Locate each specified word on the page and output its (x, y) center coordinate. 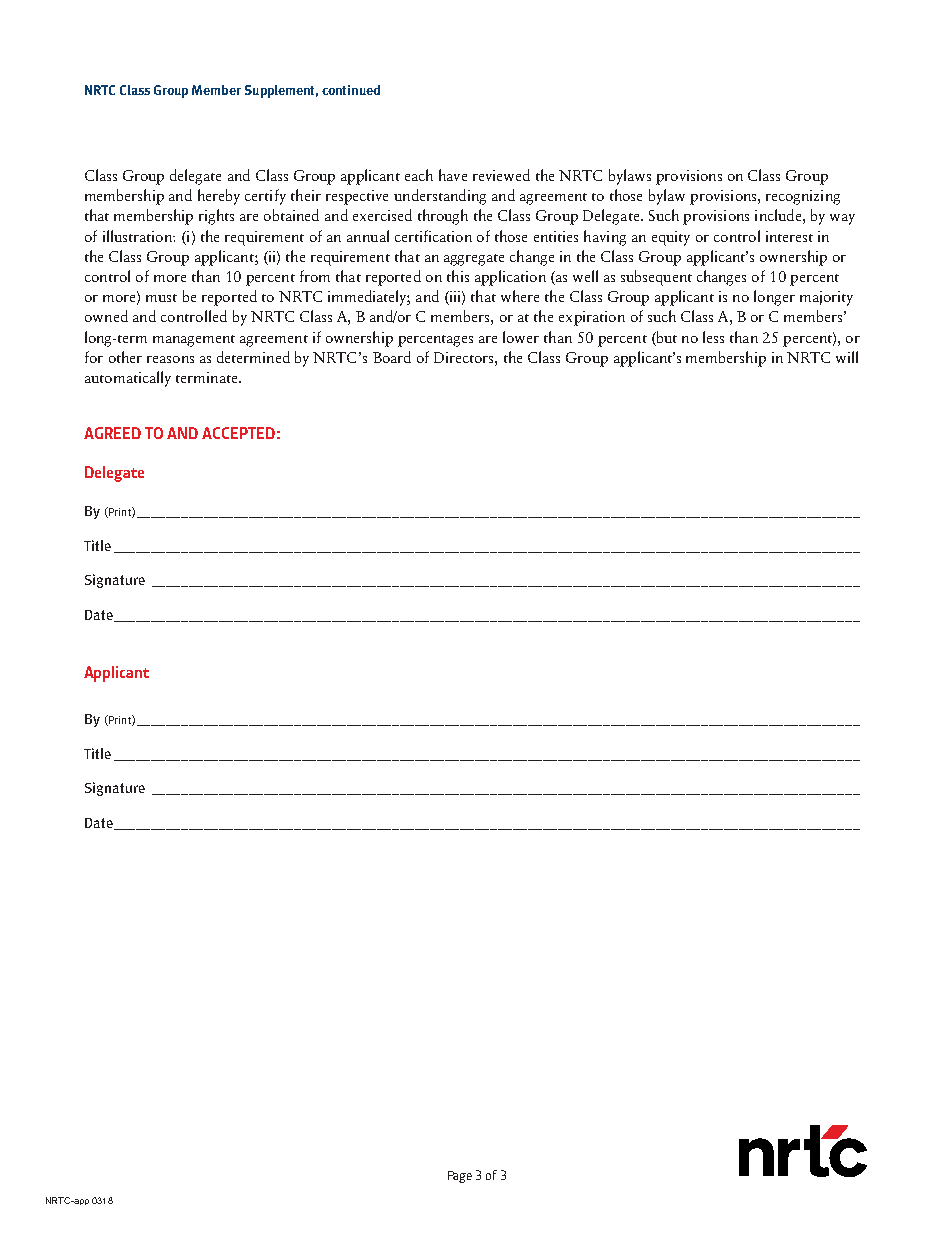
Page (460, 1177)
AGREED (112, 433)
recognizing (803, 197)
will (847, 357)
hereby (219, 197)
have (453, 175)
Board (392, 357)
